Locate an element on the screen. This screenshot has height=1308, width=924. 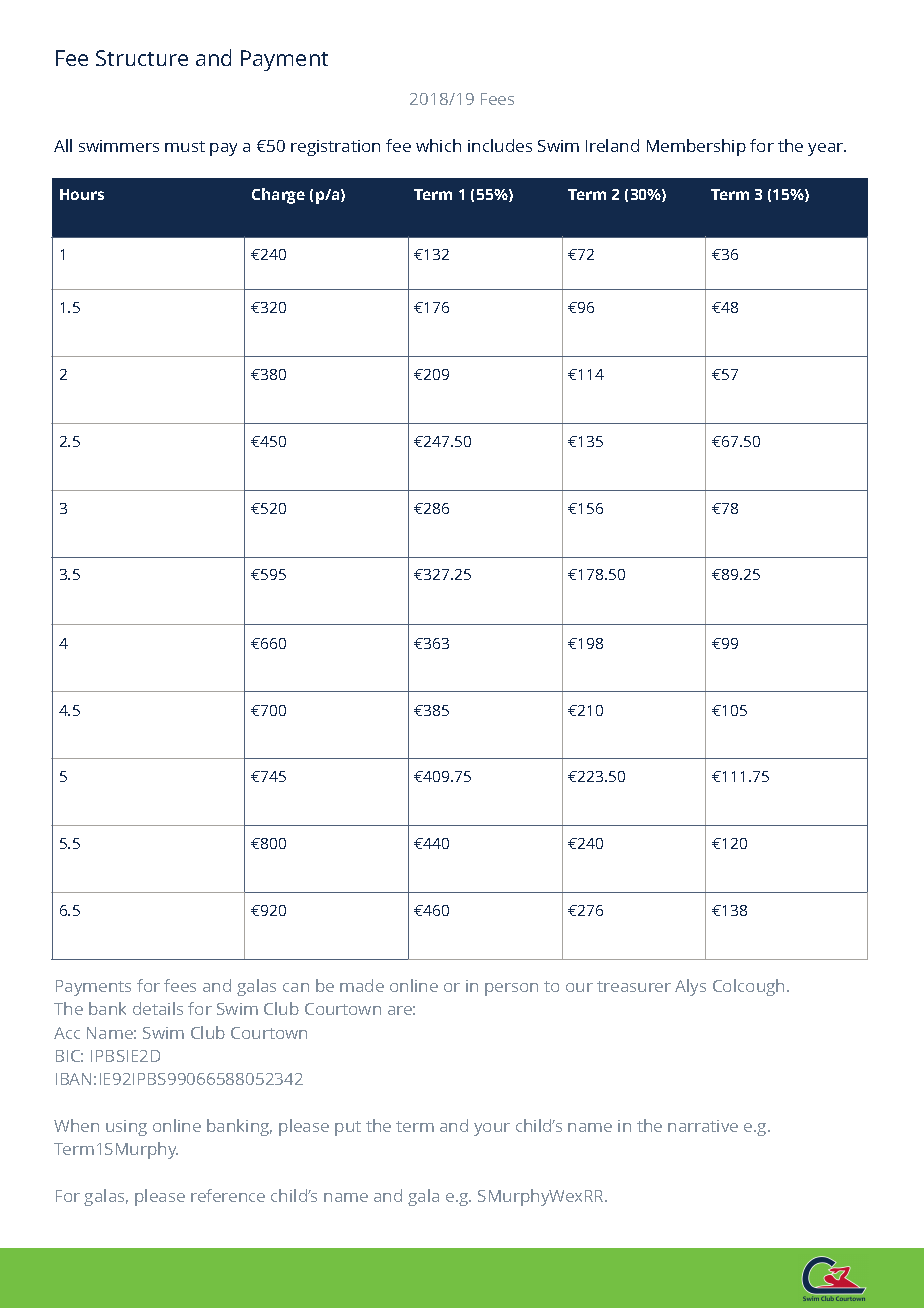
Structure is located at coordinates (142, 58).
